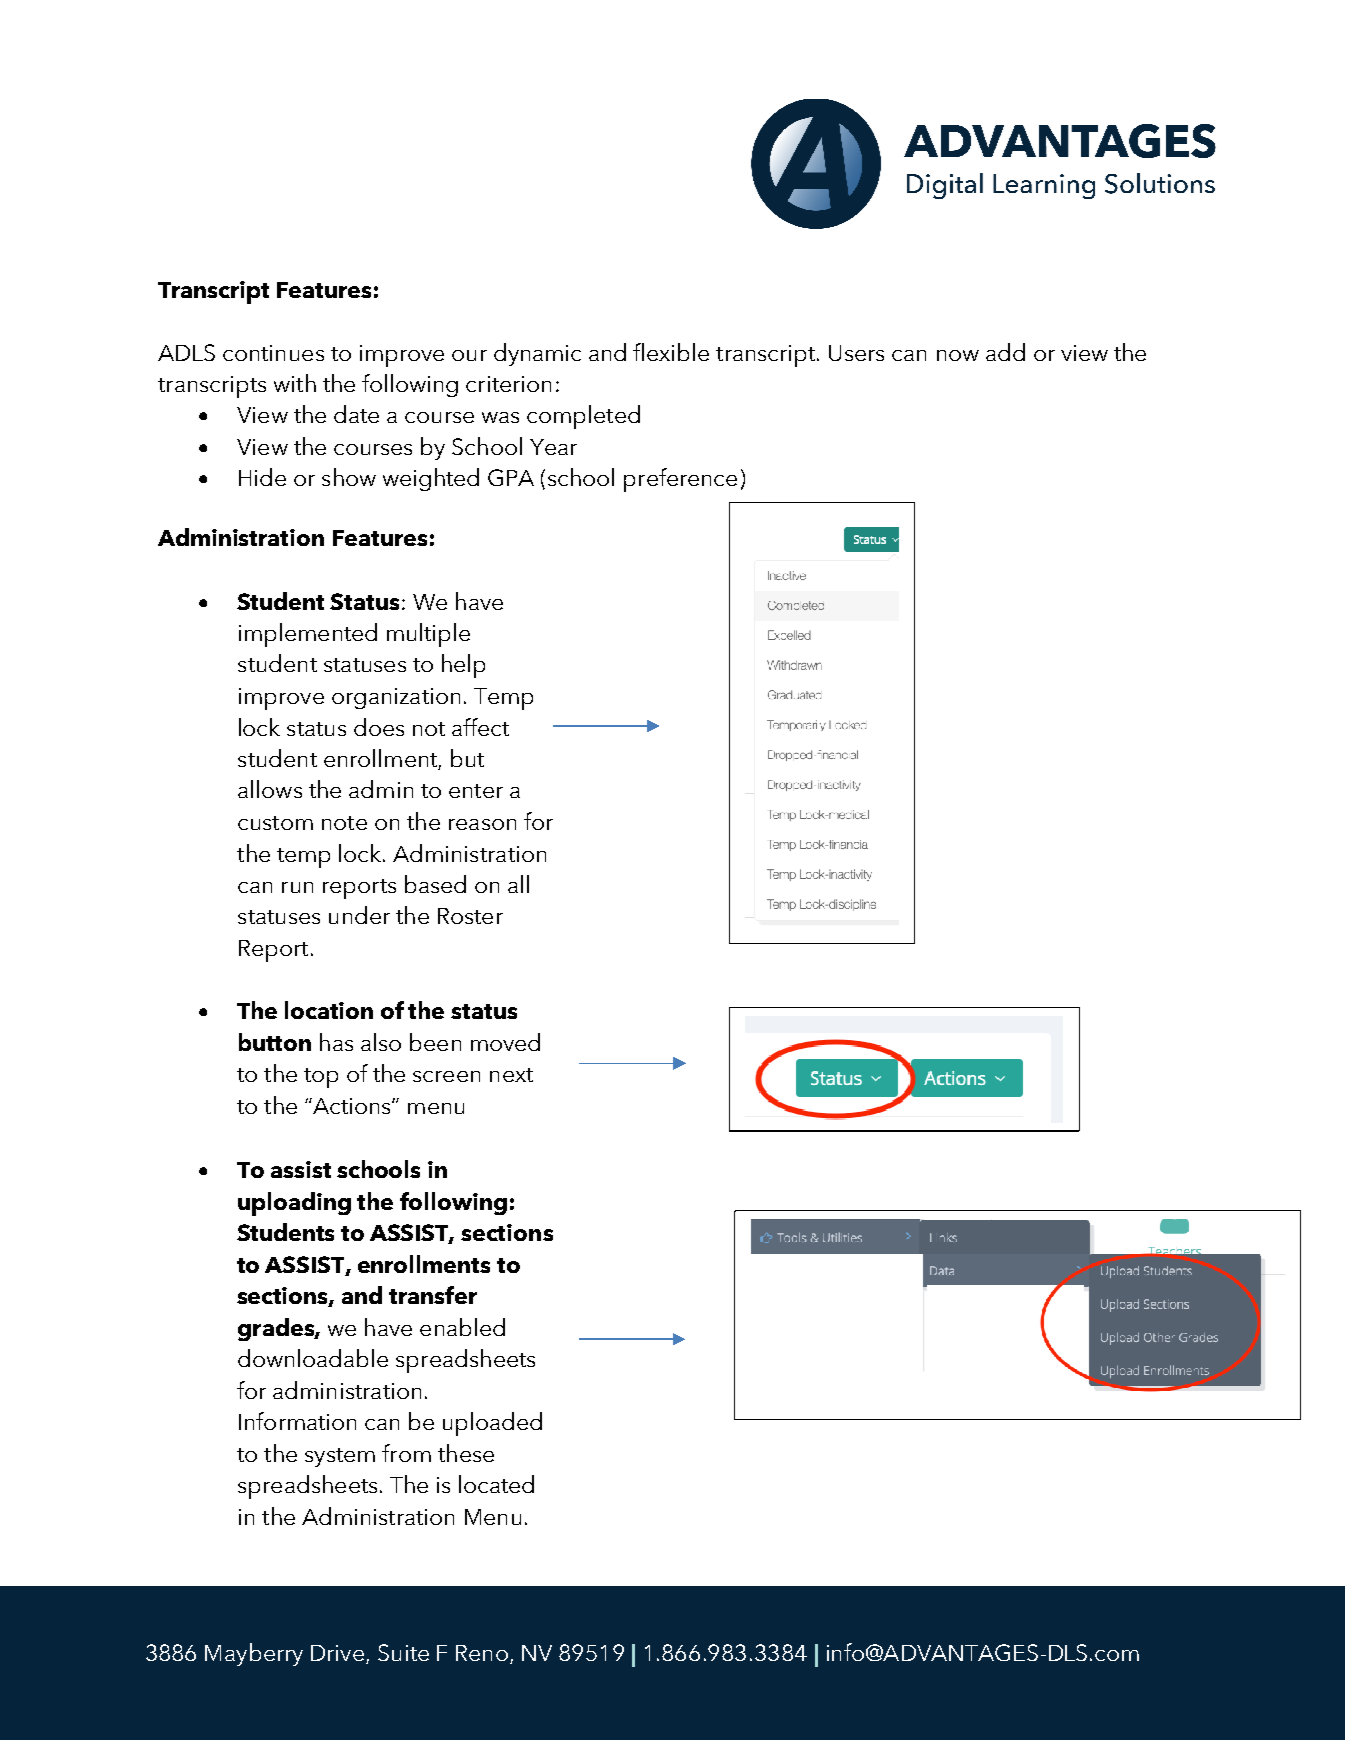 This screenshot has width=1345, height=1740. I want to click on with, so click(295, 383).
